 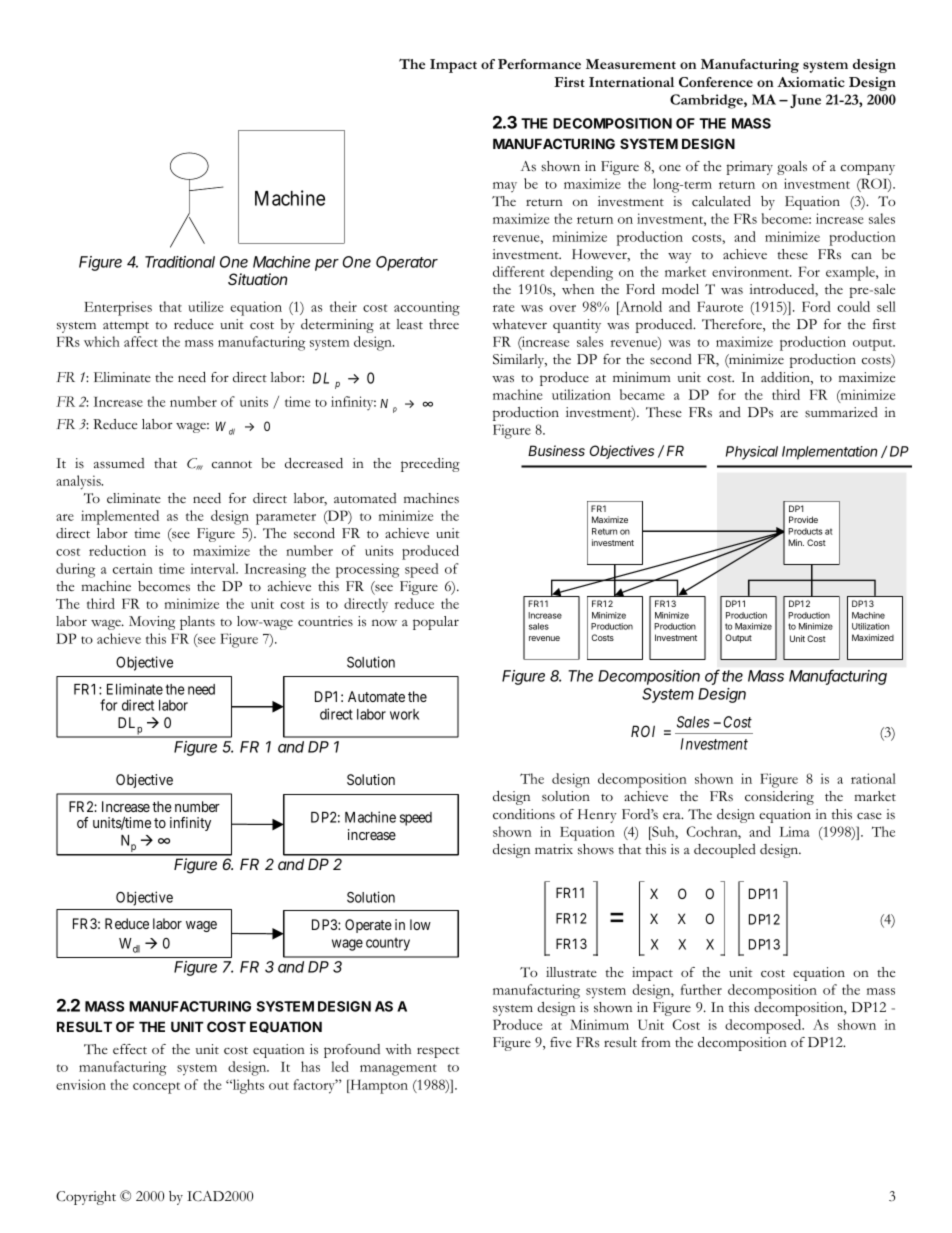 I want to click on Traditional, so click(x=180, y=262).
